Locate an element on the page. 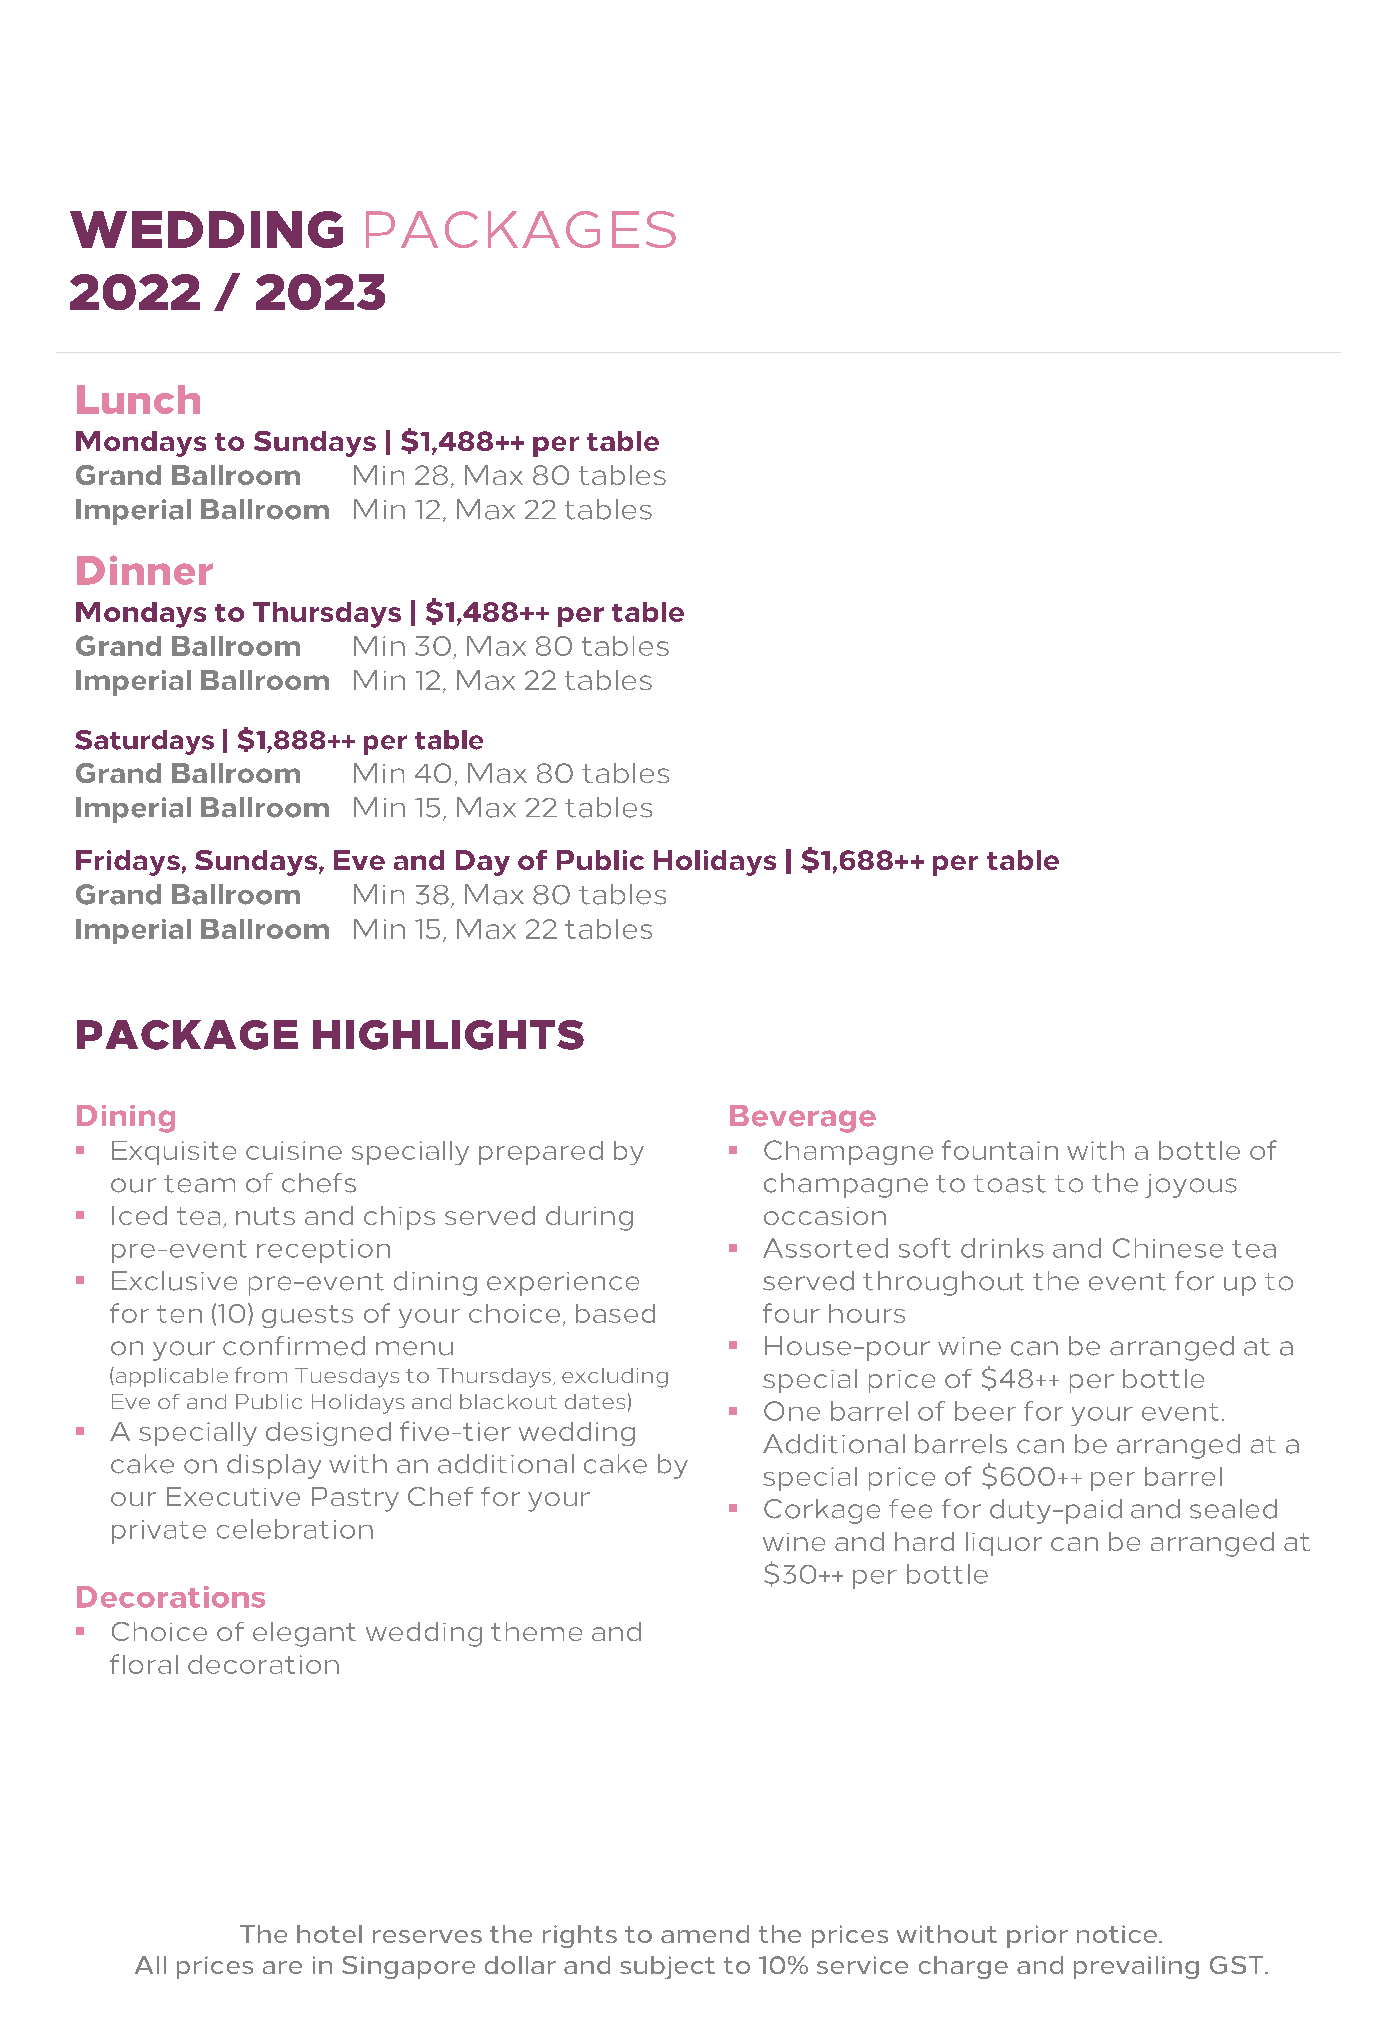 The width and height of the image is (1397, 2018). during is located at coordinates (589, 1218).
